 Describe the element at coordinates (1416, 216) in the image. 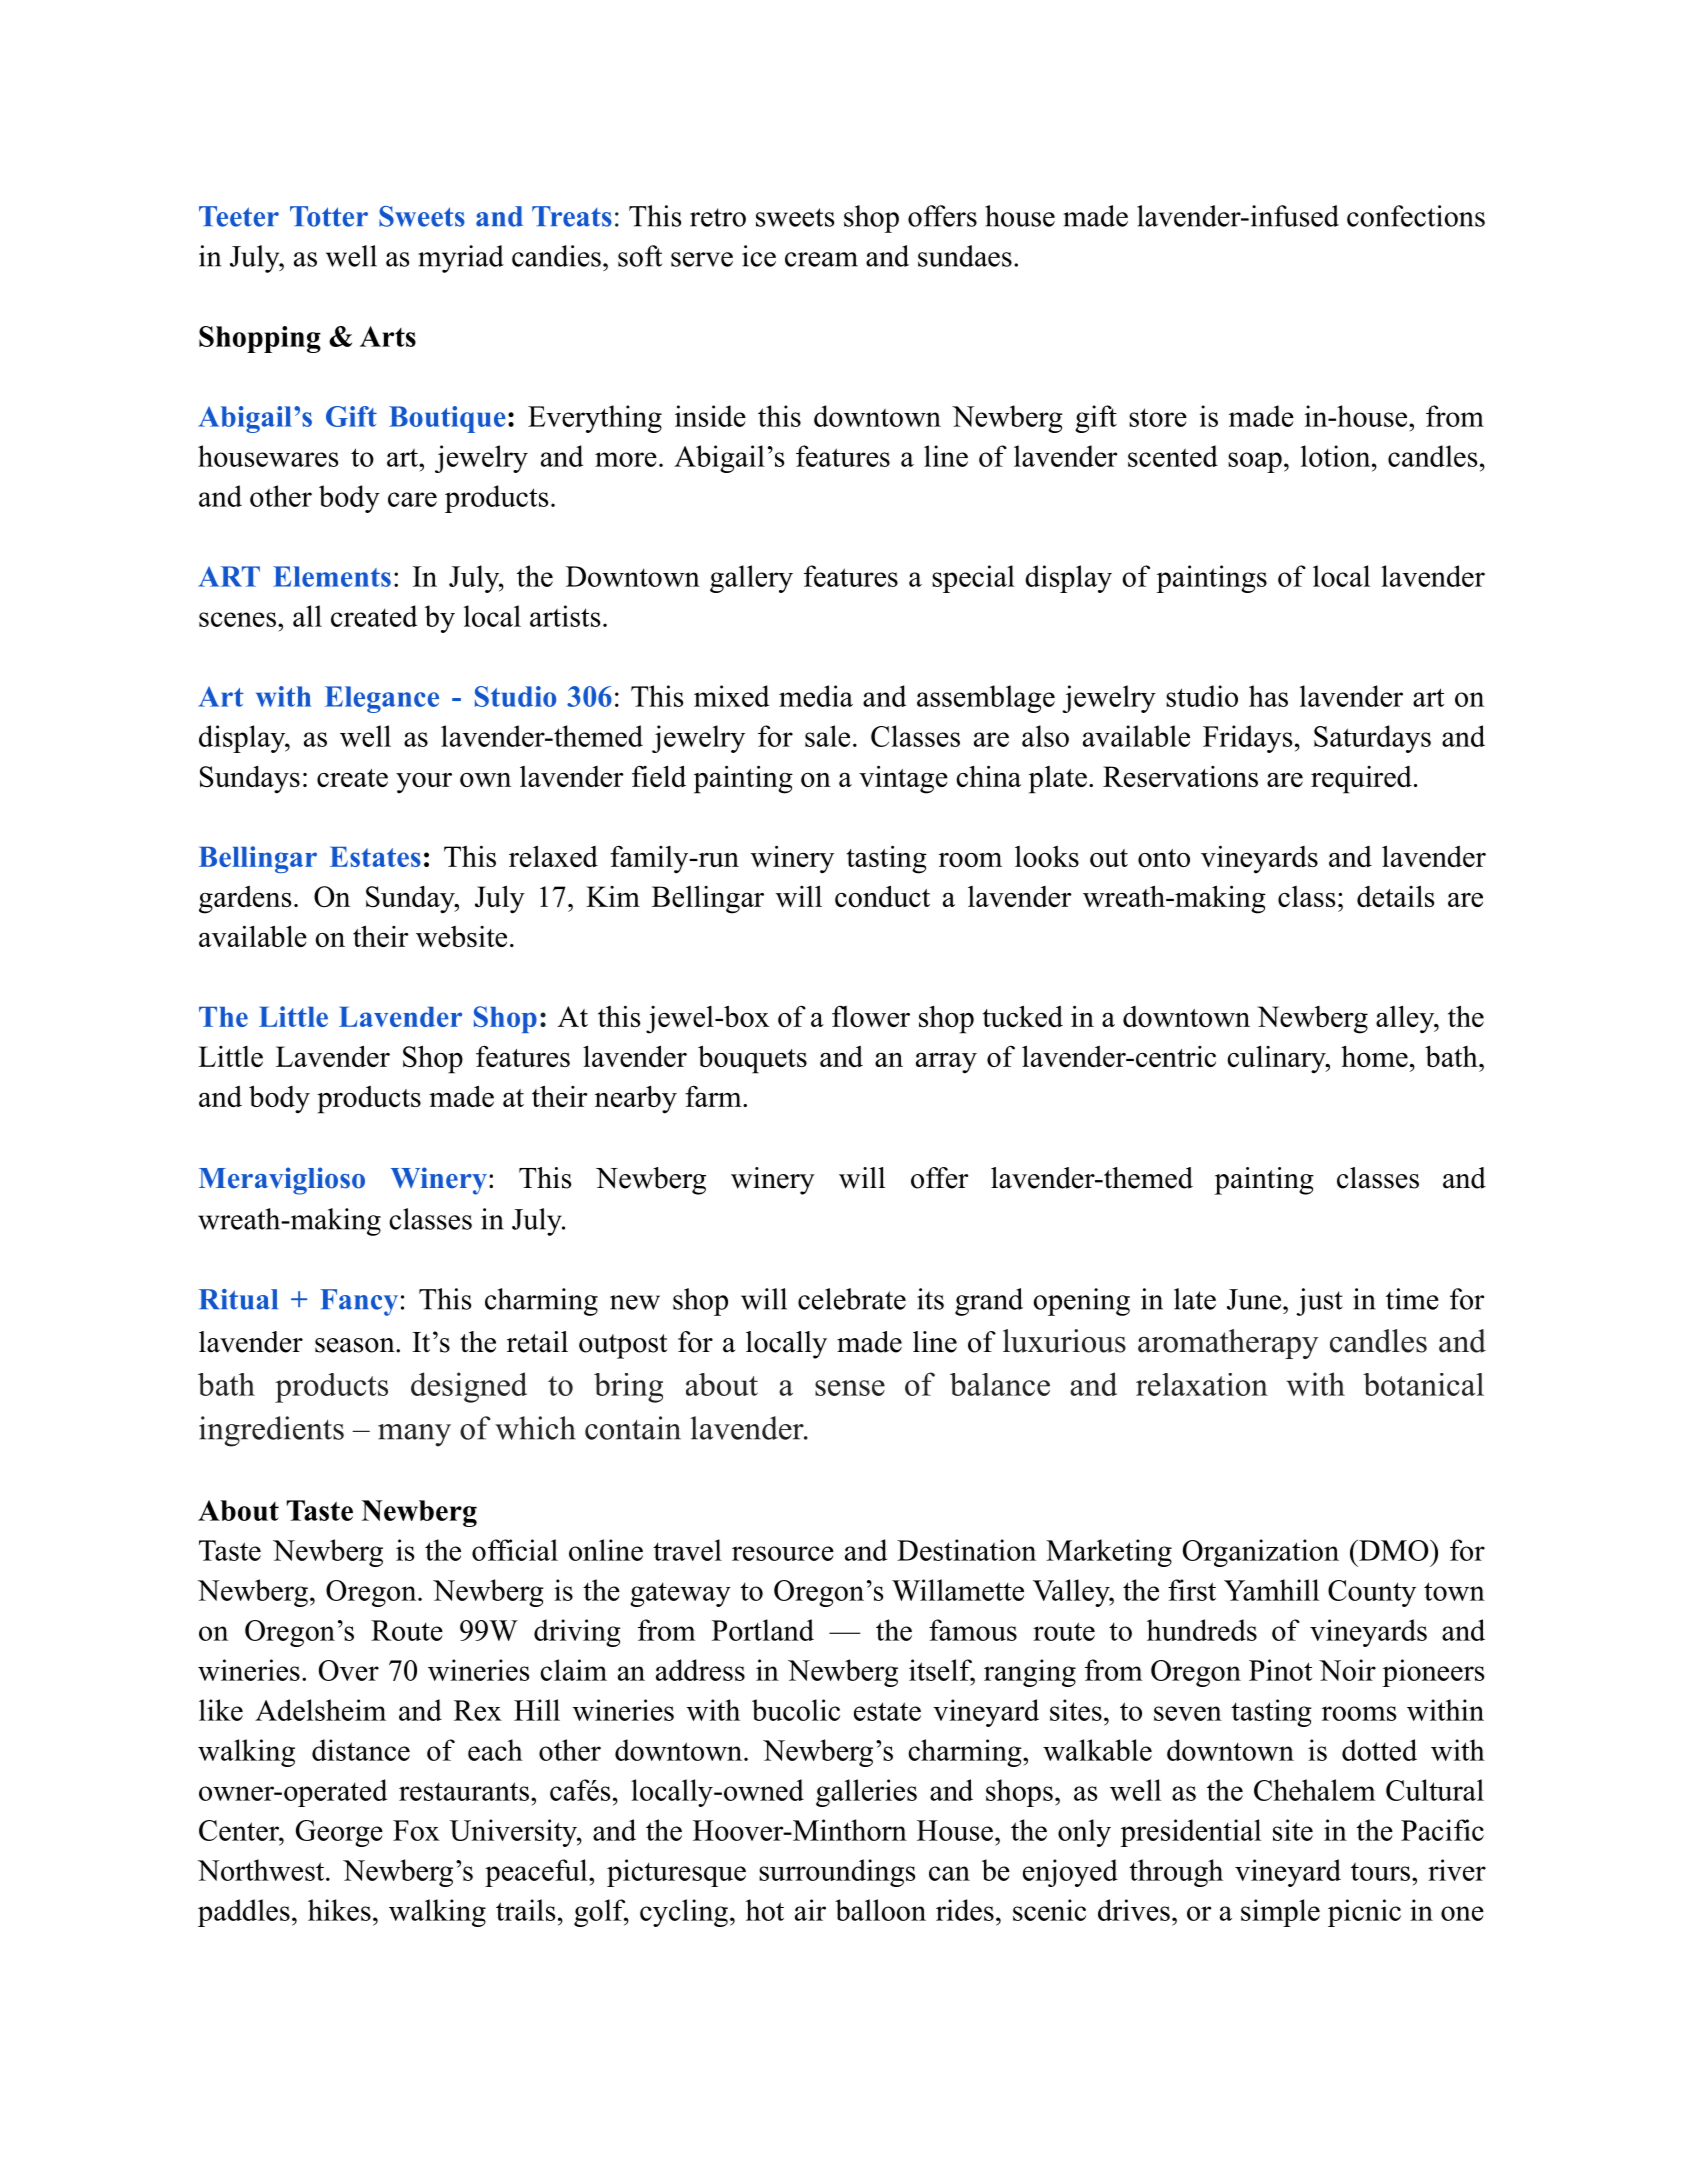

I see `confections` at that location.
